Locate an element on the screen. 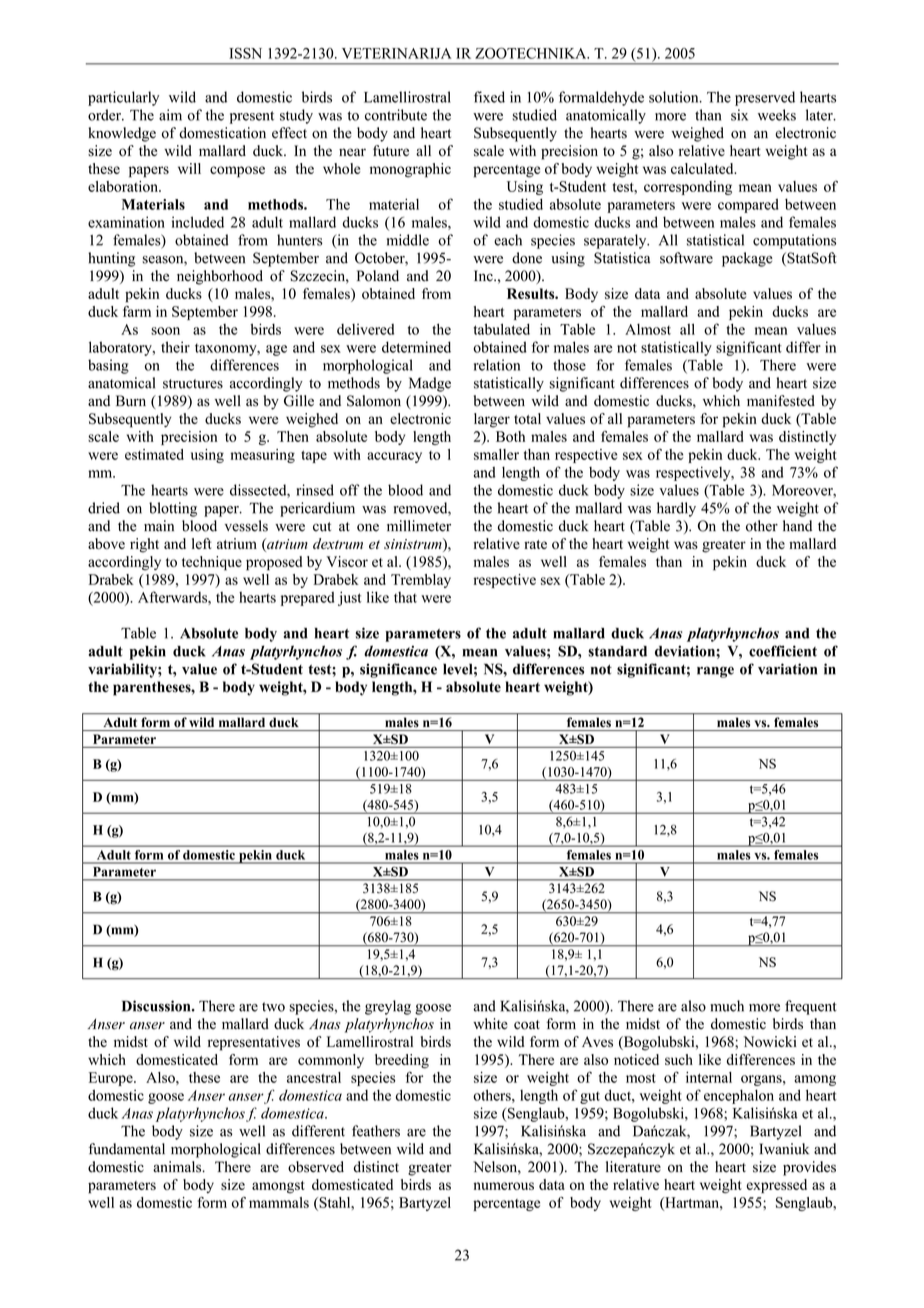  estimated is located at coordinates (154, 454).
